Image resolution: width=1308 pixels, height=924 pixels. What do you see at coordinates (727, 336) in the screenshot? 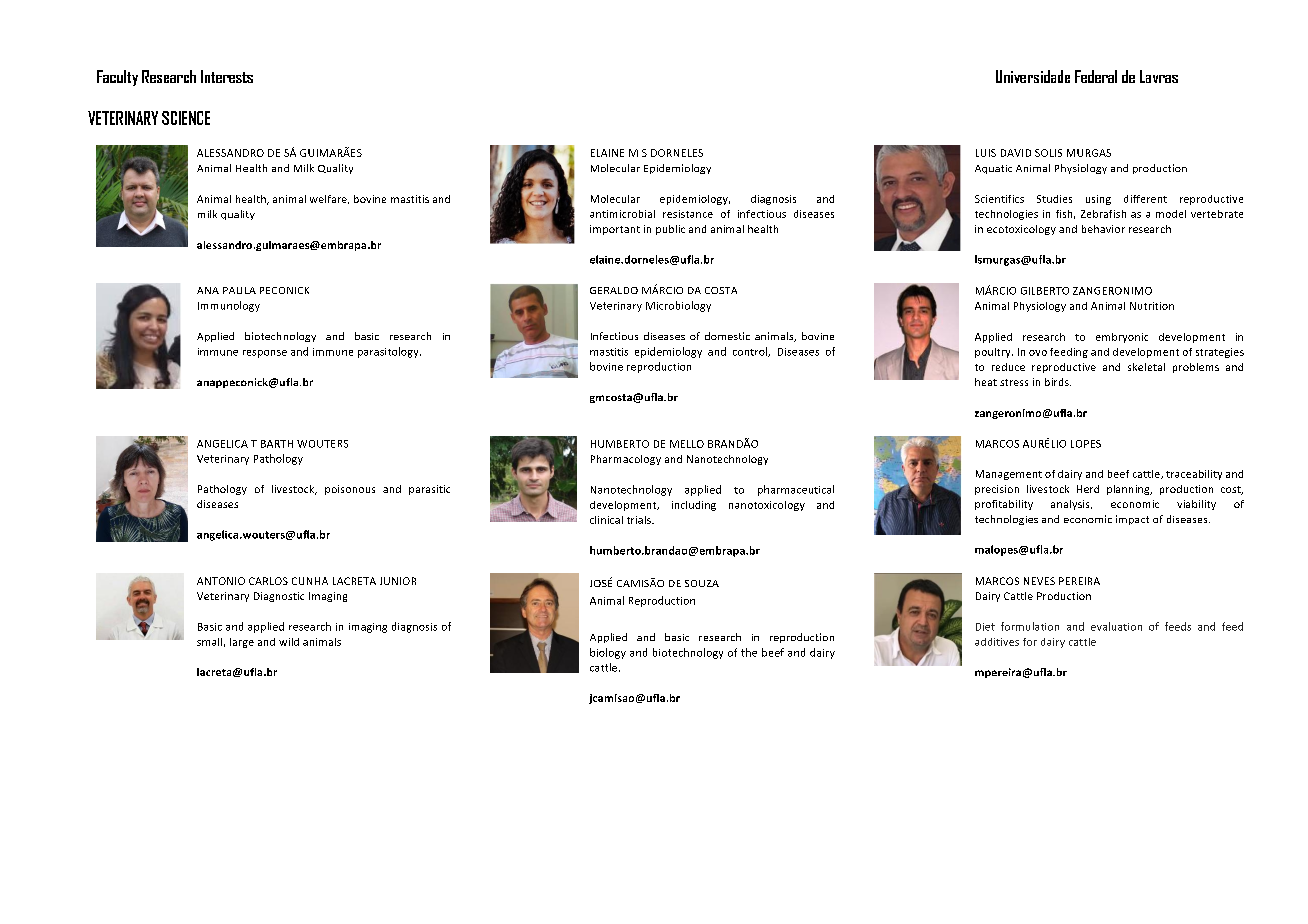
I see `domestic` at bounding box center [727, 336].
